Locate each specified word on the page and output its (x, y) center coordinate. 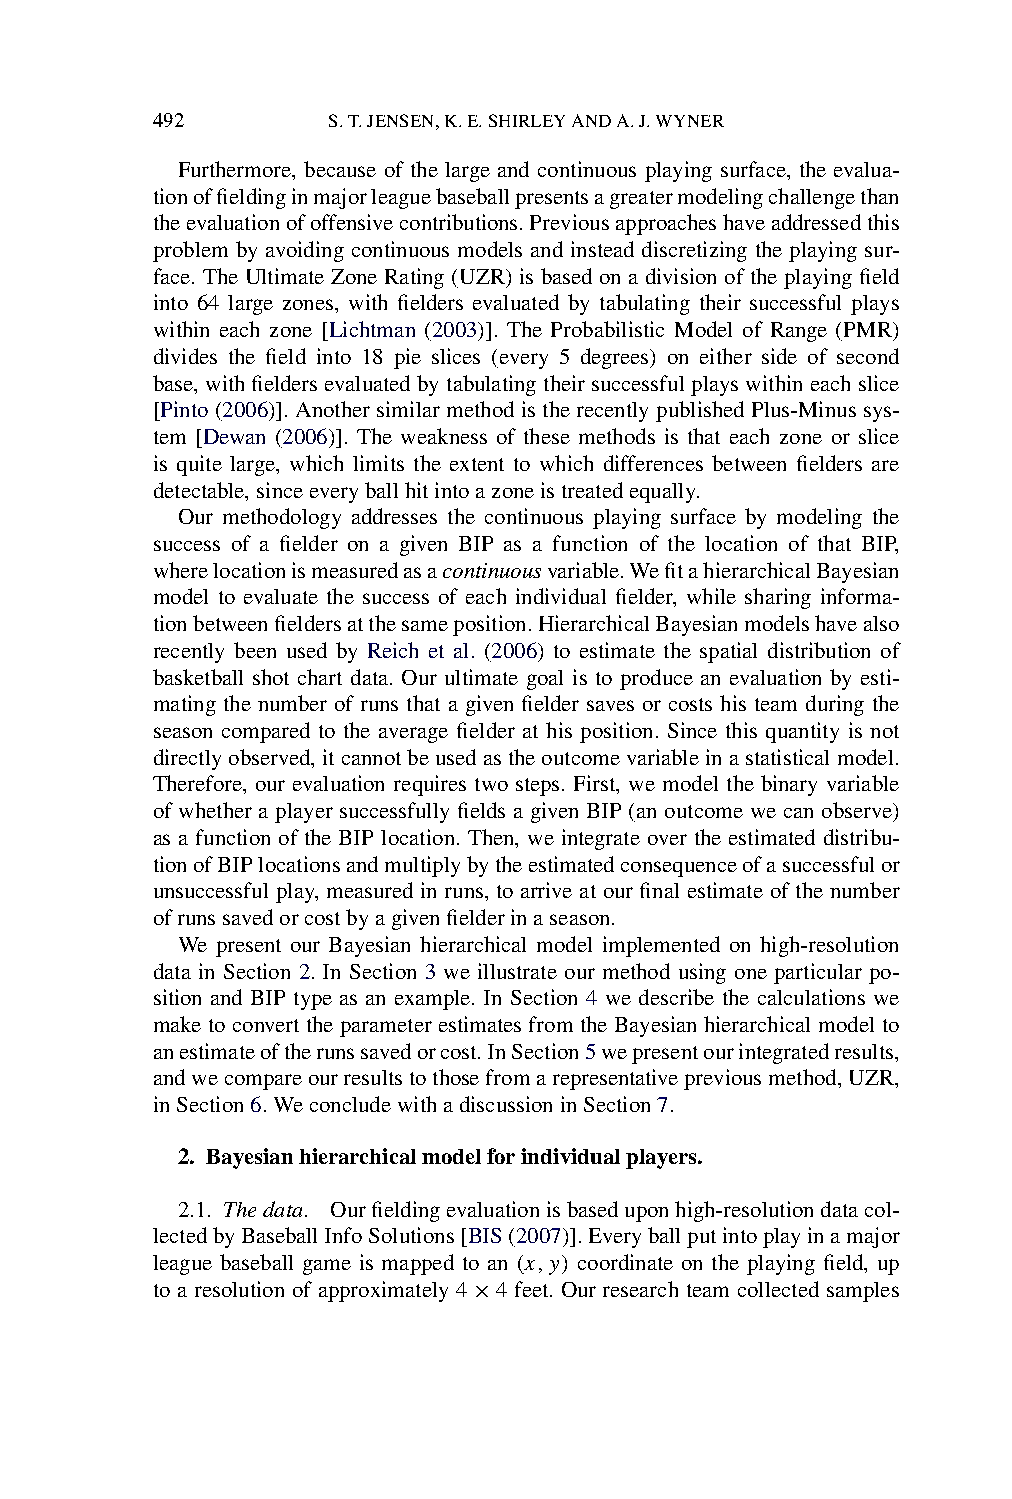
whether (215, 810)
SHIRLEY (527, 120)
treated (592, 490)
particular (818, 973)
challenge (812, 198)
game (327, 1267)
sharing (778, 598)
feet (533, 1289)
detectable (200, 490)
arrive (546, 890)
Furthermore (236, 170)
